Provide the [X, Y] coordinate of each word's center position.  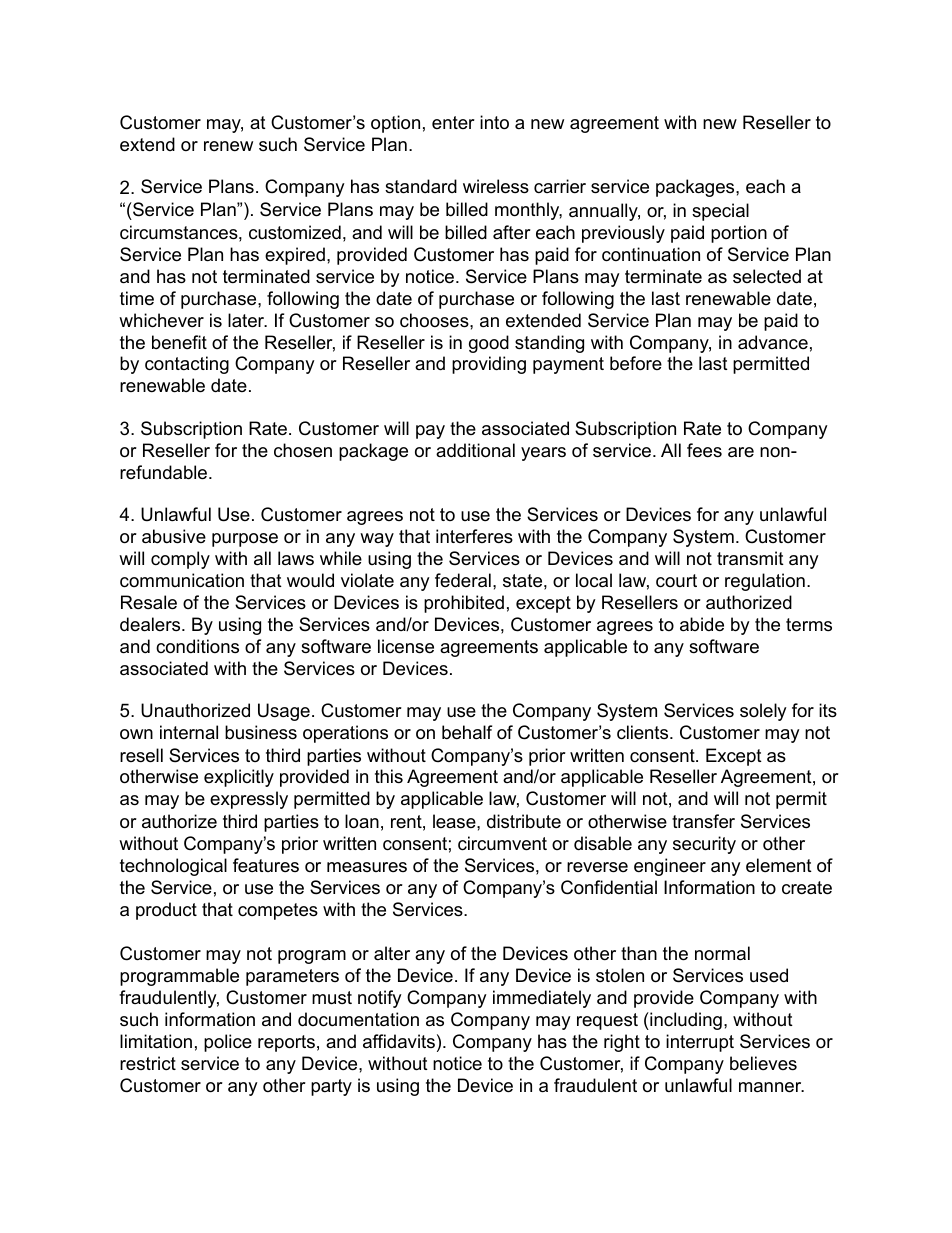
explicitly [239, 778]
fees [704, 450]
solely [763, 712]
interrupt [700, 1043]
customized [295, 232]
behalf [467, 732]
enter [453, 122]
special [720, 212]
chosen [303, 450]
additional [475, 450]
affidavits [399, 1041]
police [228, 1043]
